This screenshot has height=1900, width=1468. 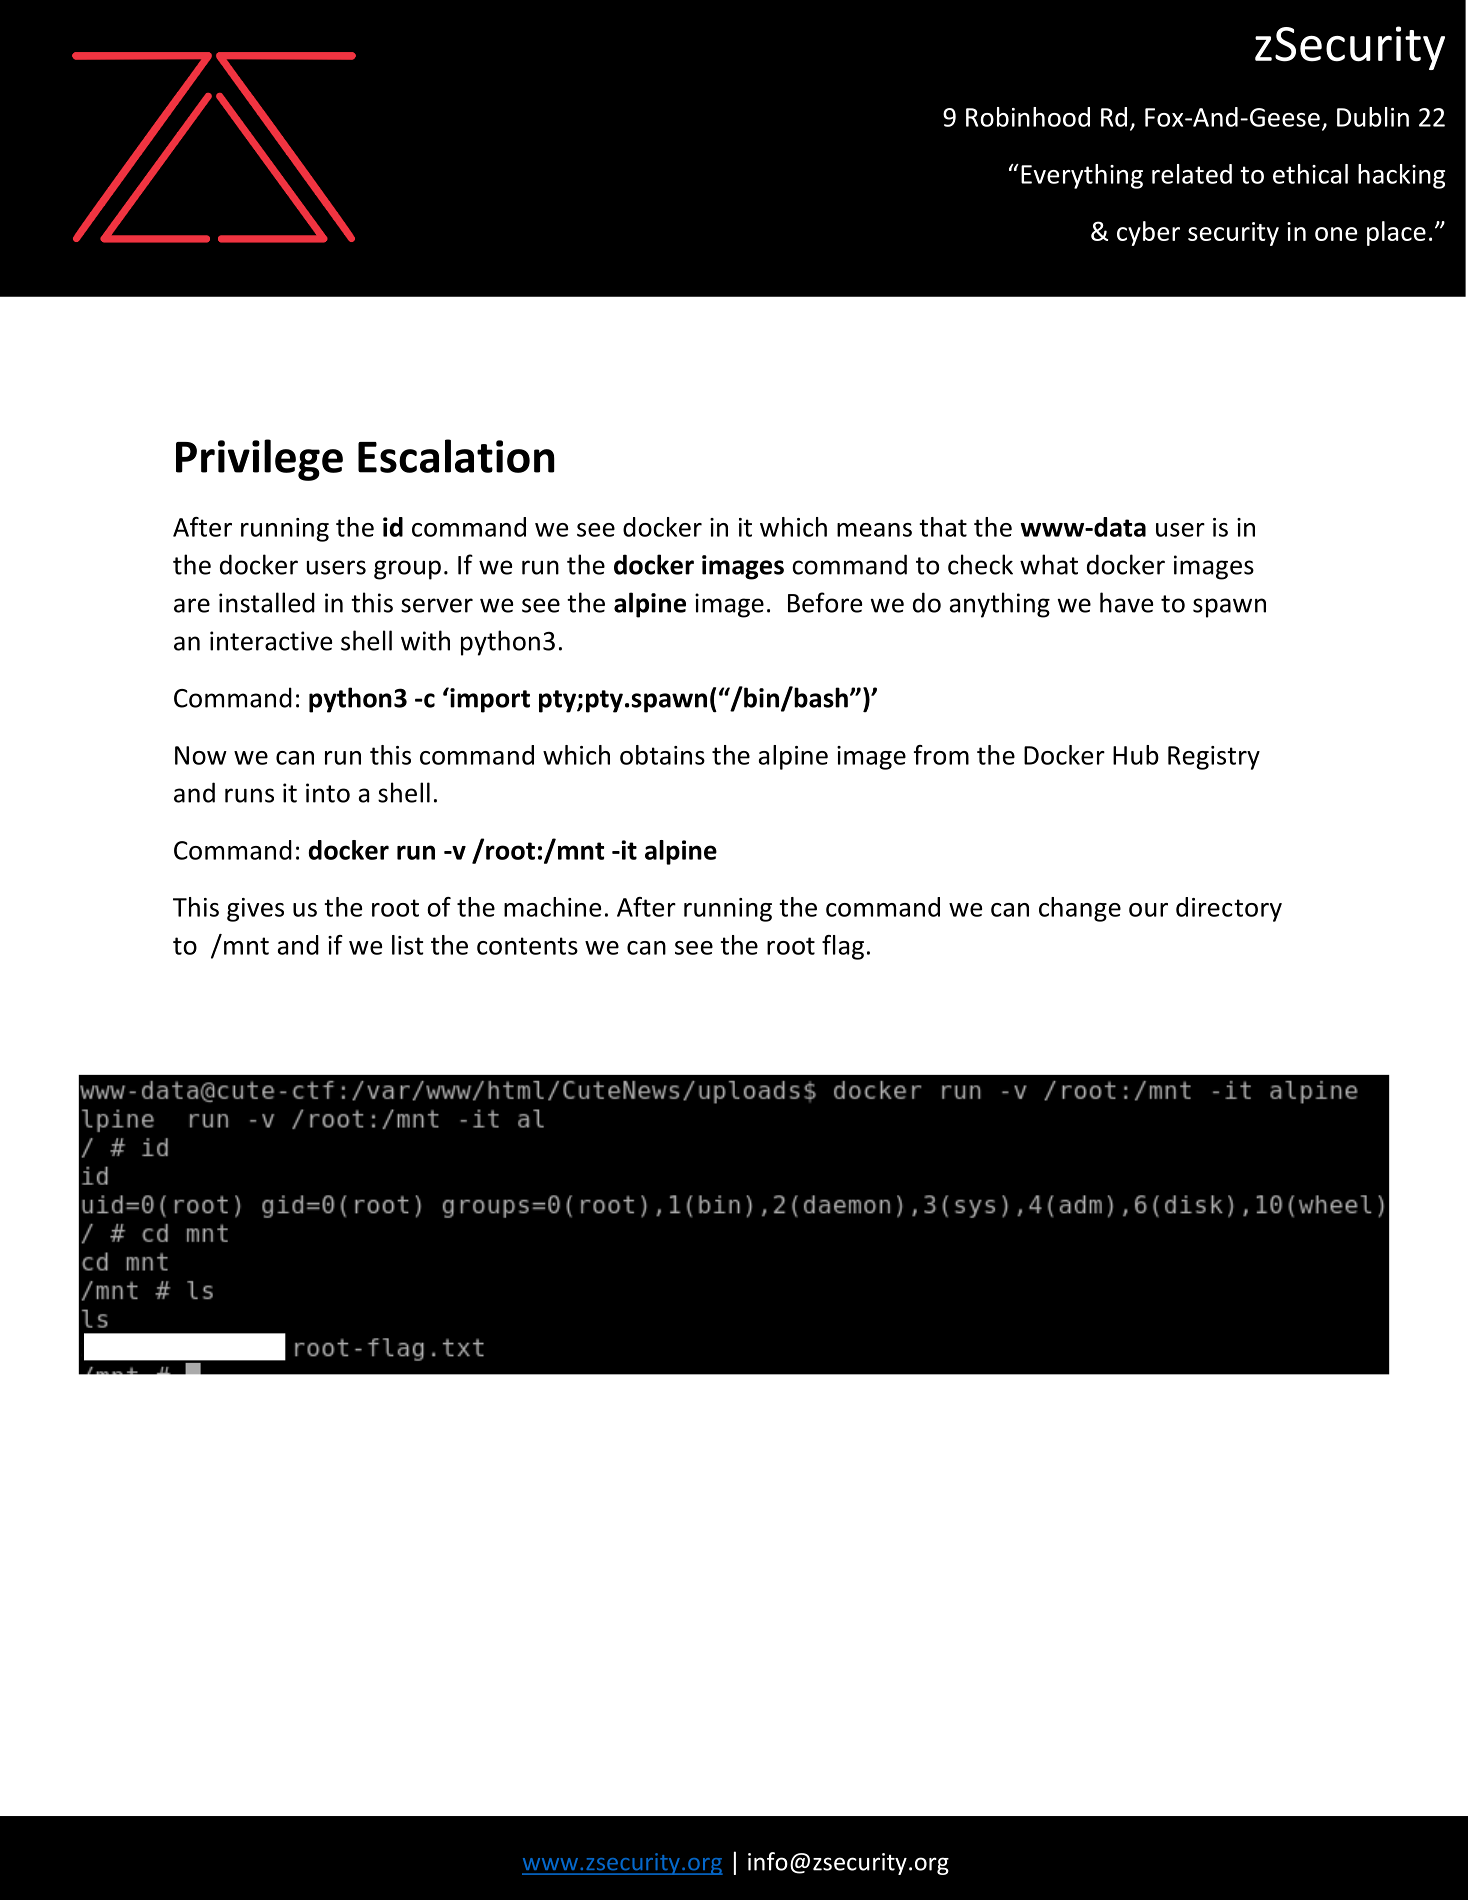 I want to click on group, so click(x=407, y=570).
